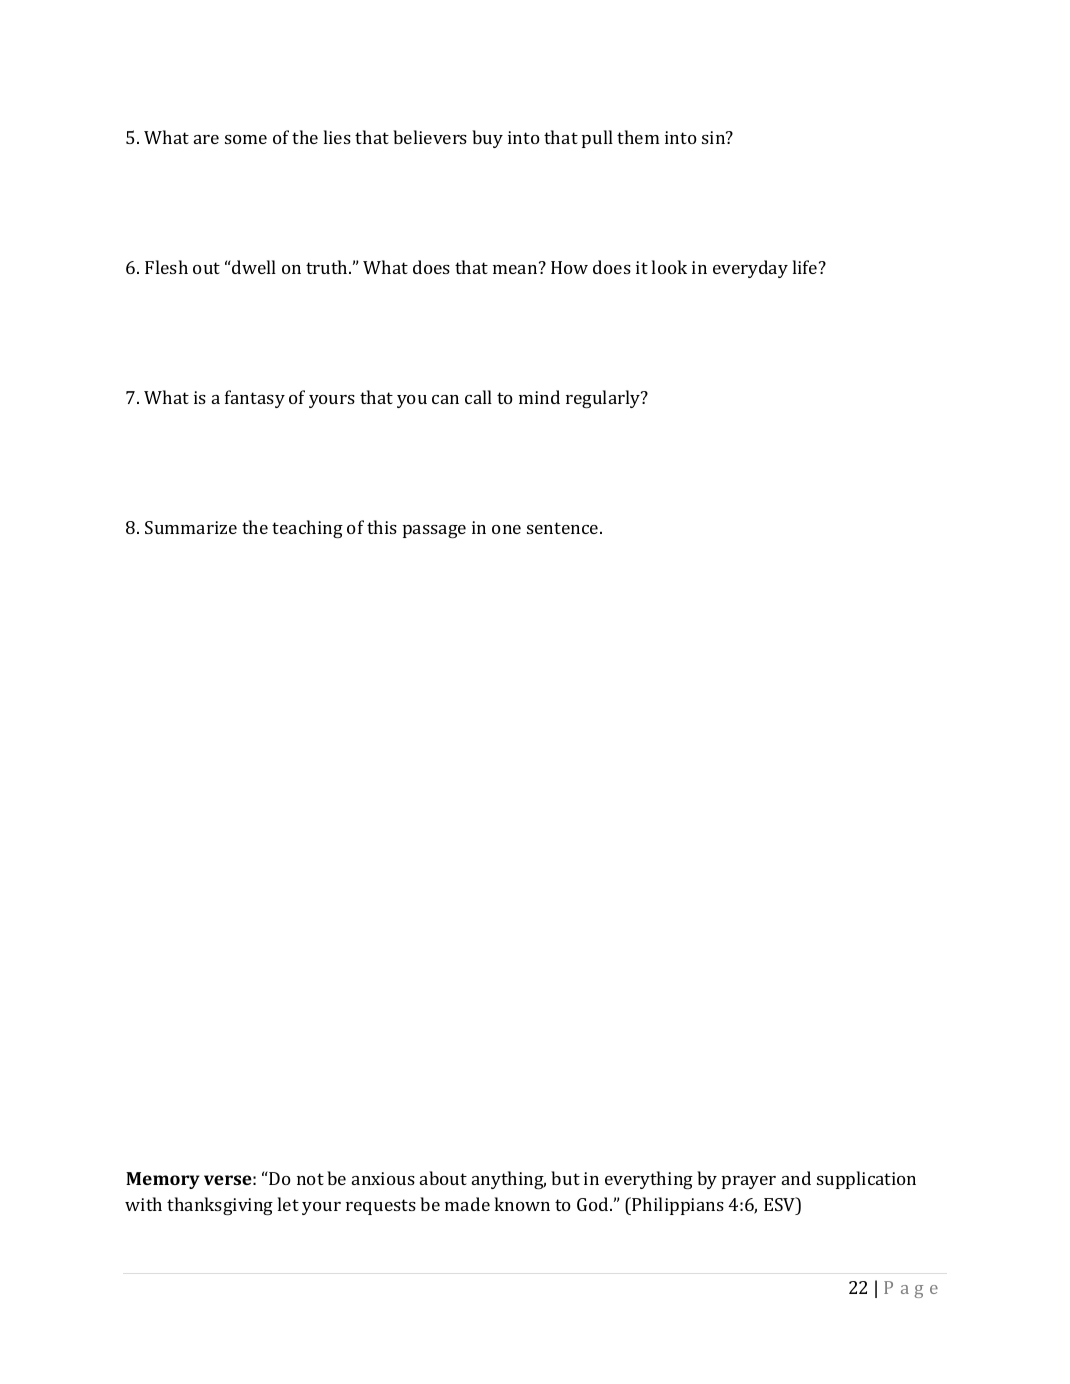  Describe the element at coordinates (220, 1206) in the document. I see `thanksgiving` at that location.
